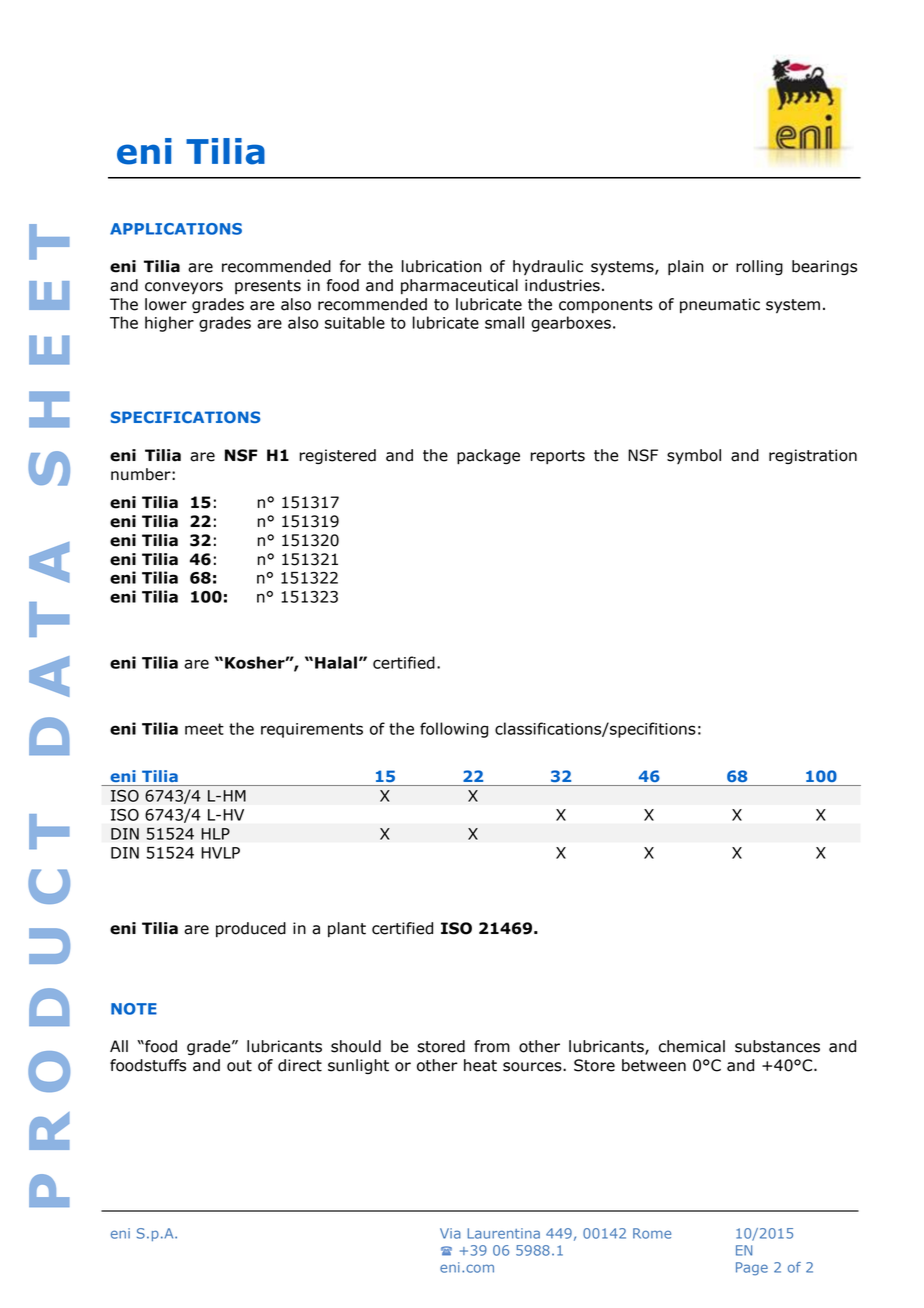 This document has height=1308, width=924. What do you see at coordinates (185, 417) in the document?
I see `SPECIFICATIONS` at bounding box center [185, 417].
